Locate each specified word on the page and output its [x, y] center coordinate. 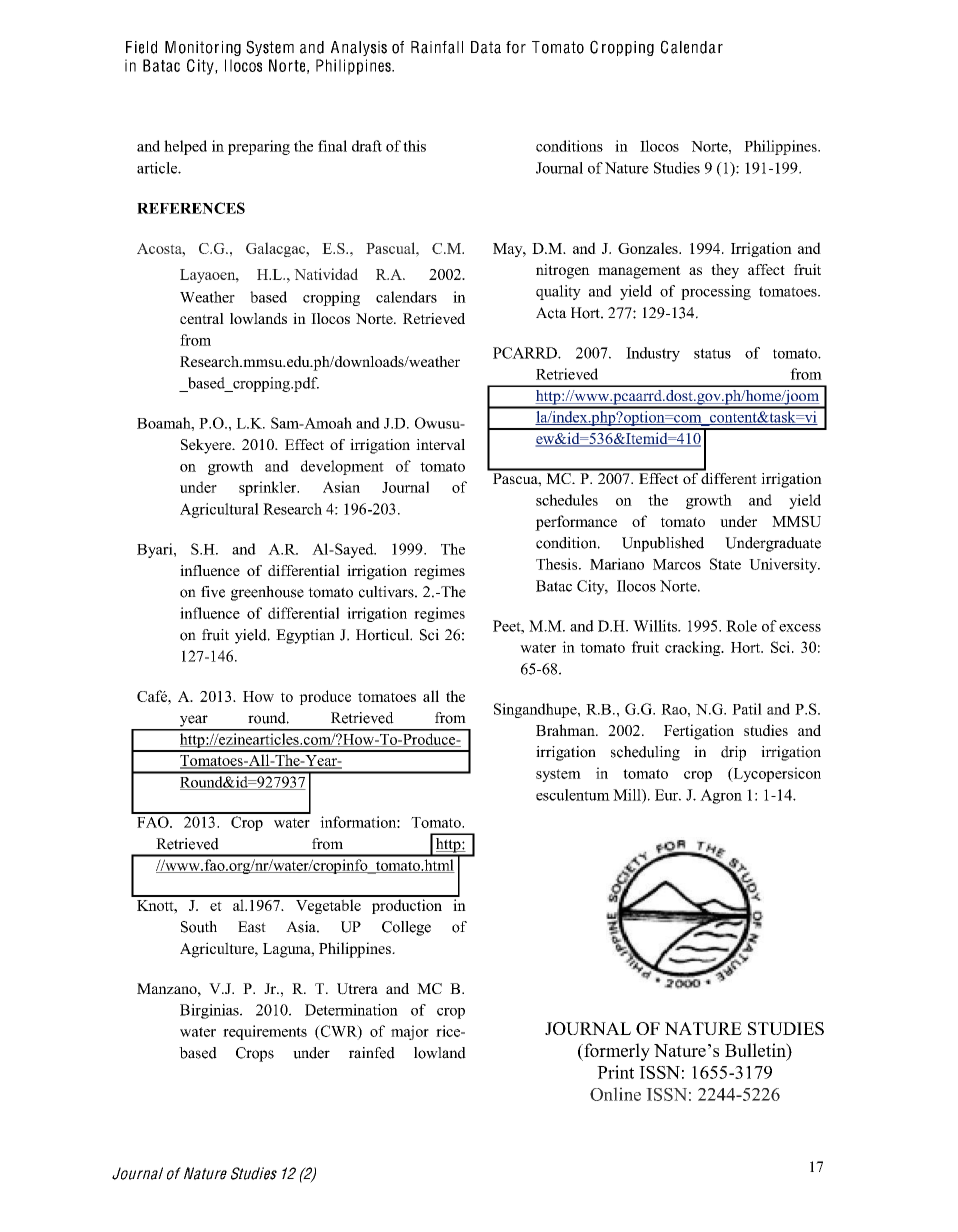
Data [486, 47]
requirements [265, 1032]
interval [440, 444]
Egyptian [305, 636]
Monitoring [203, 48]
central [202, 318]
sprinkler [269, 488]
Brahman [566, 730]
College [406, 928]
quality [558, 292]
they [725, 271]
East [252, 927]
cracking [694, 648]
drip [733, 753]
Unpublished [663, 544]
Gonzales [649, 248]
